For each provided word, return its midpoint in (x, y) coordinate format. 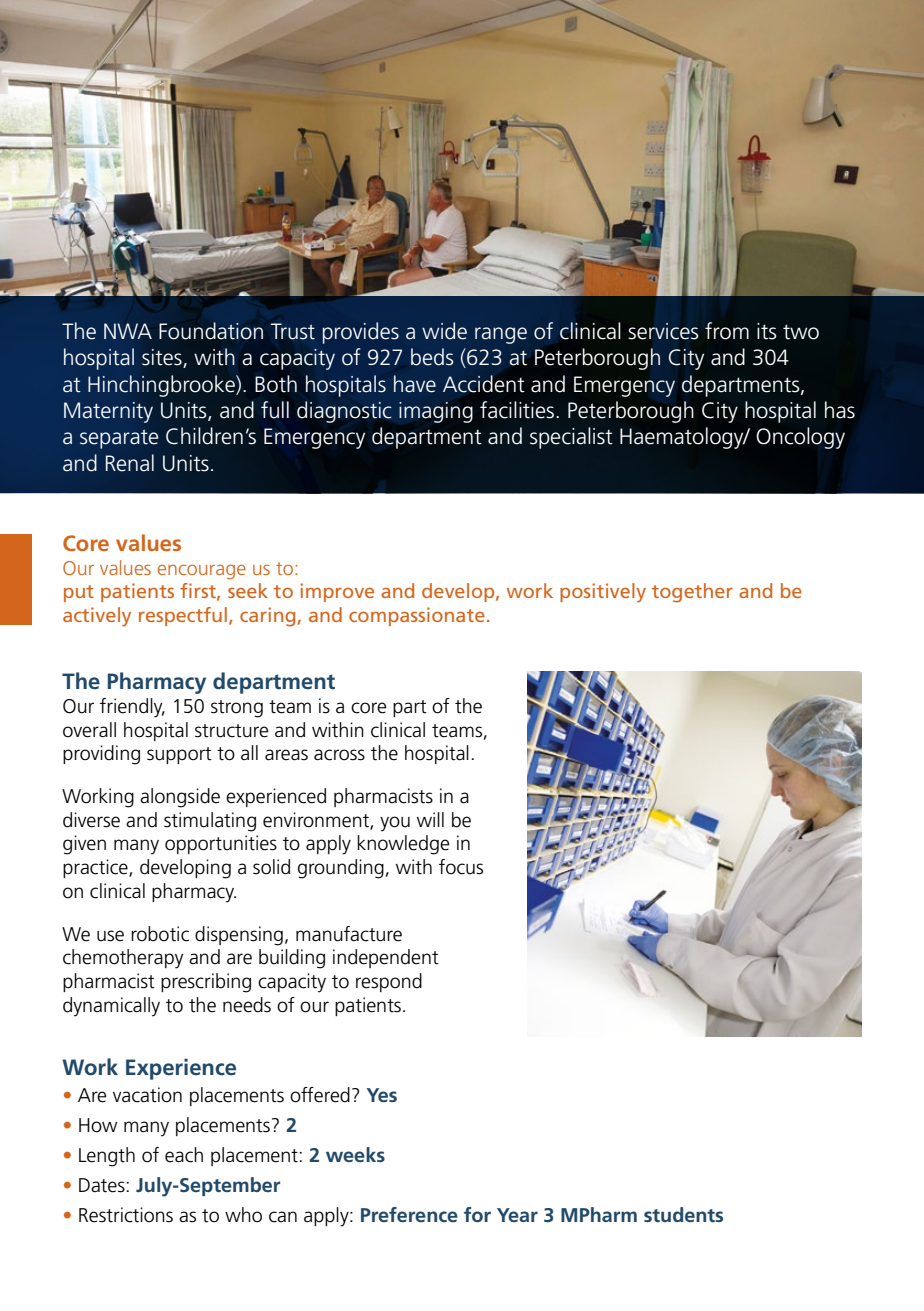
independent (386, 958)
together (692, 593)
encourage (202, 571)
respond (389, 982)
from (727, 331)
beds (432, 357)
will (430, 819)
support (179, 755)
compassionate (417, 616)
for (477, 1214)
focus (461, 867)
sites (163, 358)
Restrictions (126, 1215)
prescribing (206, 983)
